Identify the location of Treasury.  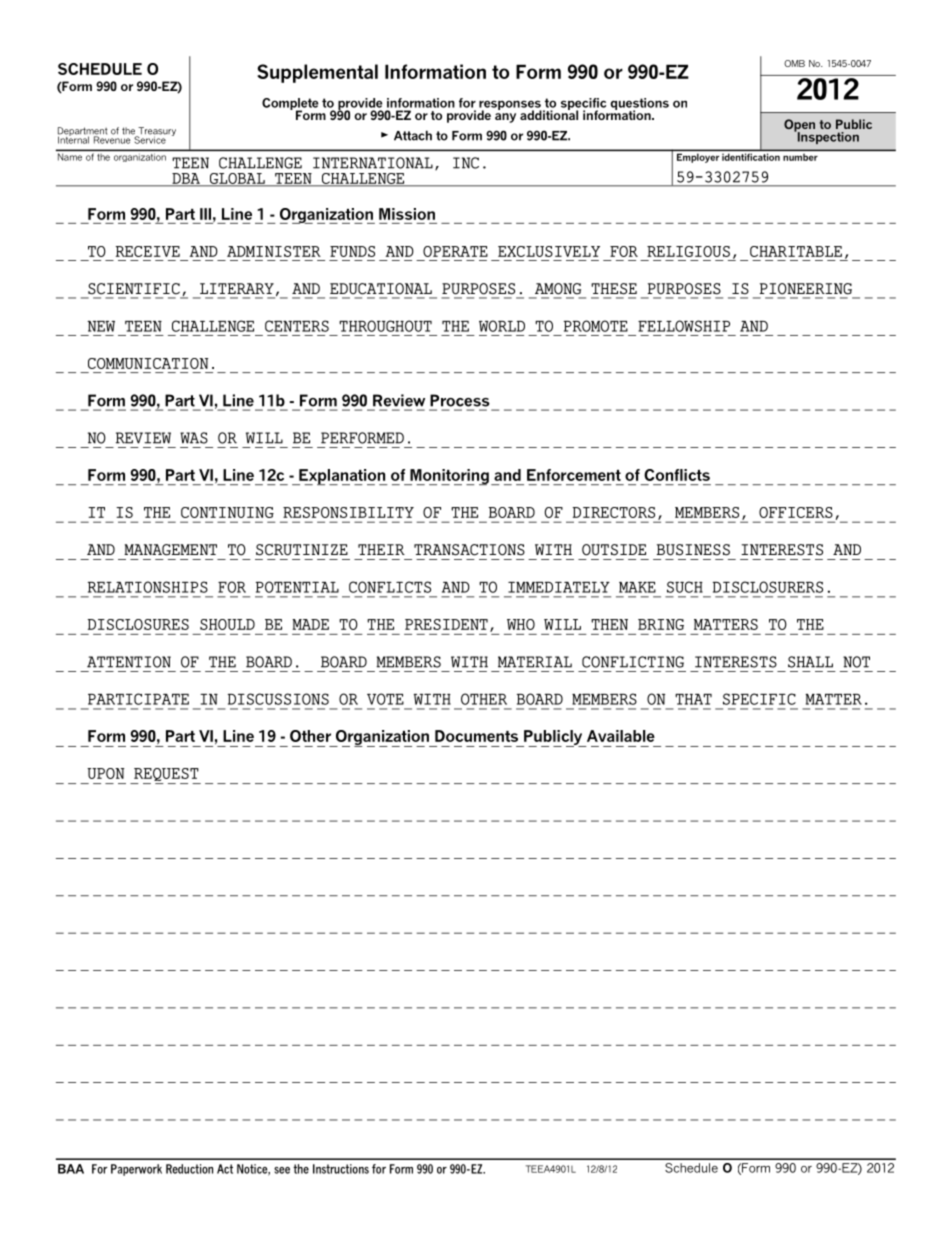
(156, 133).
